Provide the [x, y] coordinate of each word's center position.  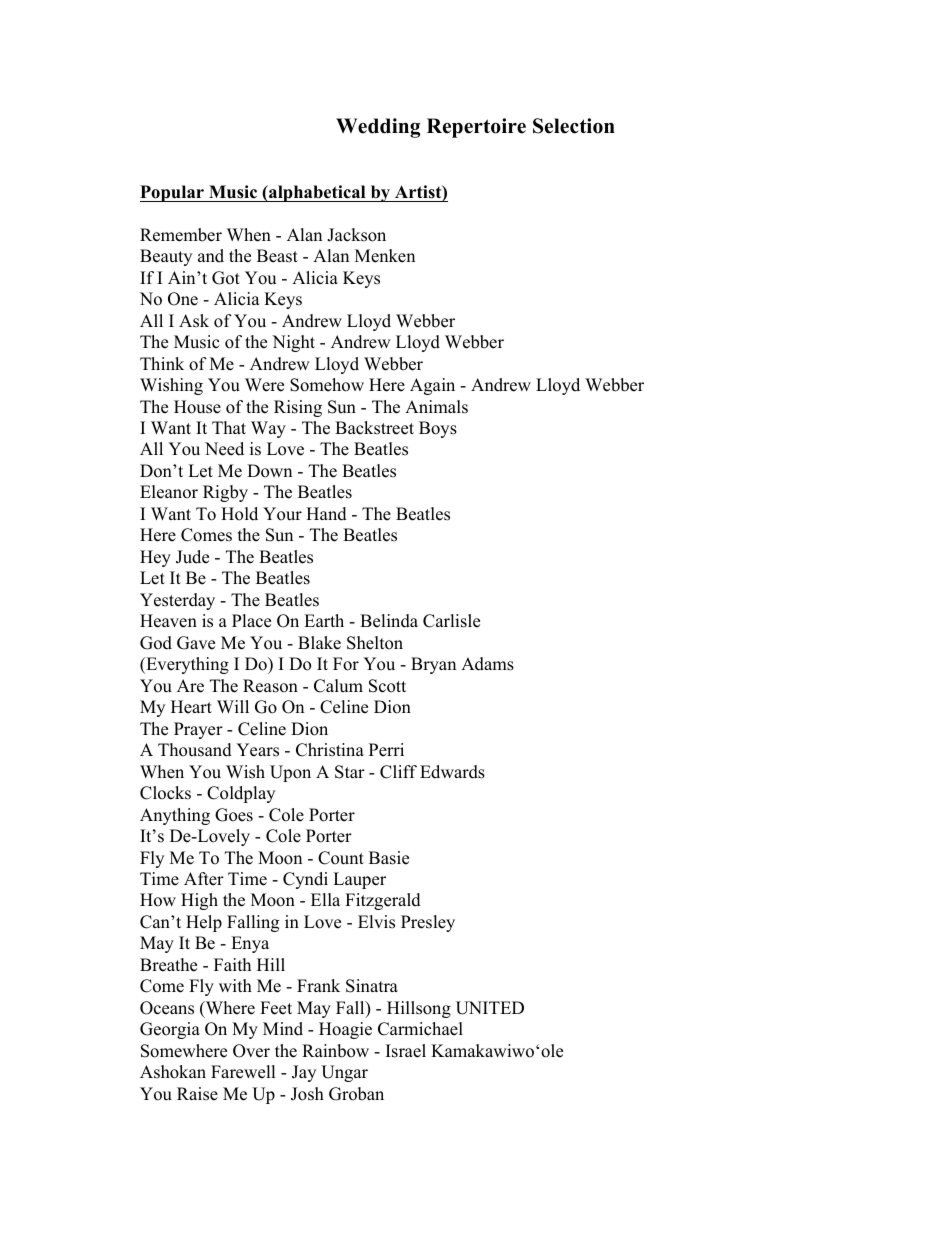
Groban [356, 1094]
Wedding [378, 128]
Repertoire [476, 128]
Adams [487, 664]
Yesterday [177, 601]
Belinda [389, 621]
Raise [197, 1094]
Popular [173, 193]
